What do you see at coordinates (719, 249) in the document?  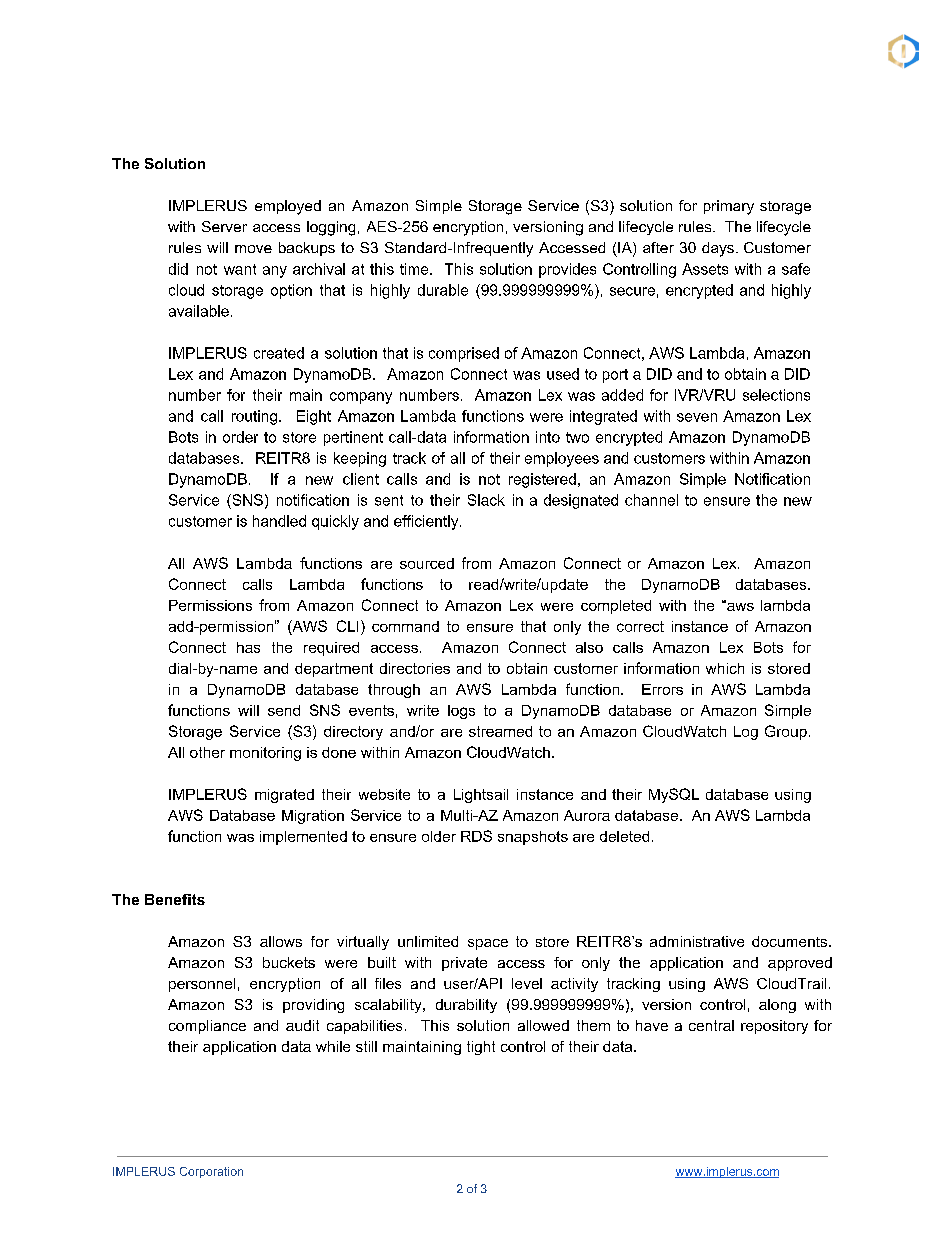 I see `days` at bounding box center [719, 249].
